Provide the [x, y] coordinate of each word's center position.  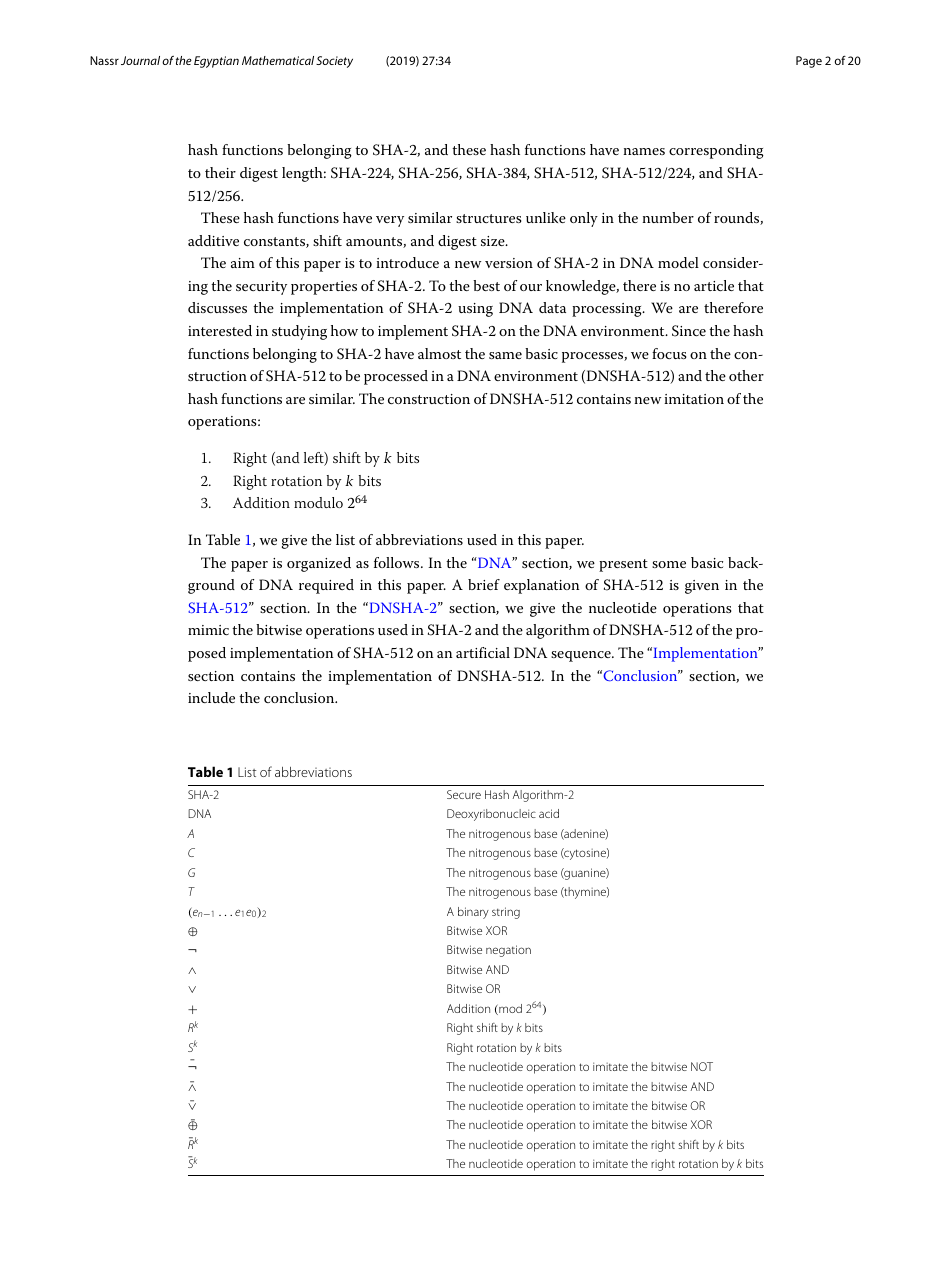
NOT [702, 1066]
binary [473, 913]
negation [508, 951]
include [211, 697]
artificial [483, 652]
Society [334, 62]
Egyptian [216, 62]
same [505, 355]
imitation [694, 399]
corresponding [716, 151]
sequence [582, 656]
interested [220, 330]
